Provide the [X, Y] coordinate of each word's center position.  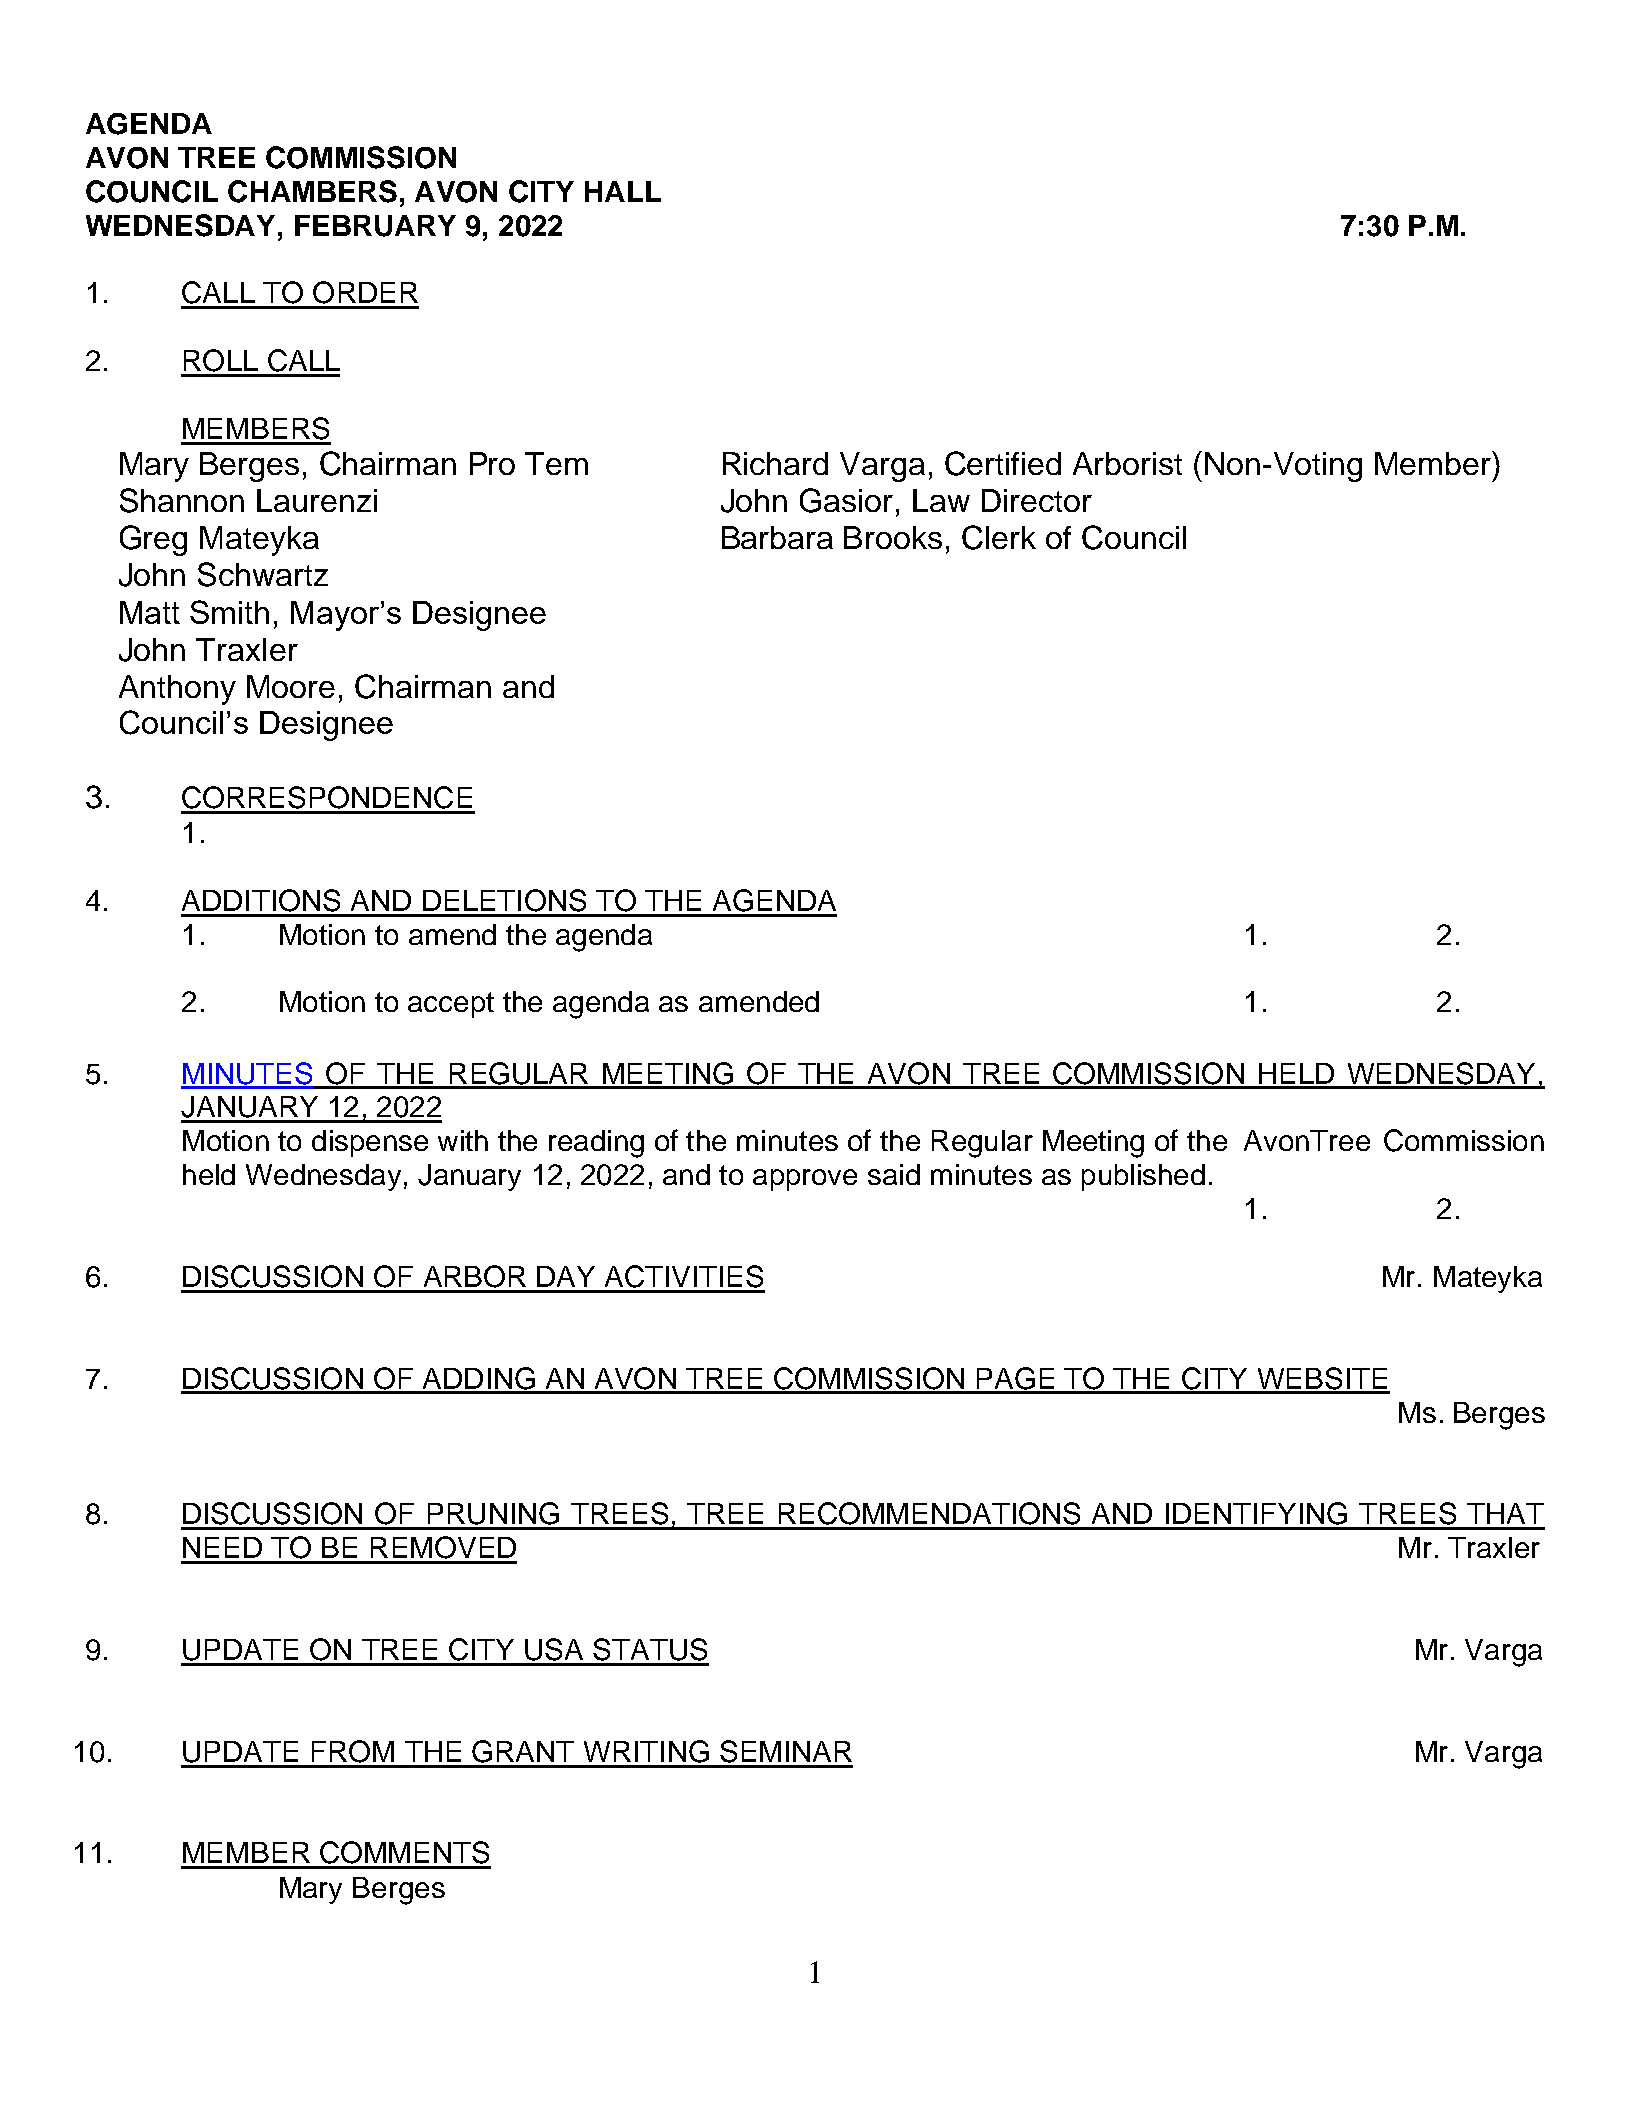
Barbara [777, 537]
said [894, 1174]
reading [596, 1144]
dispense [370, 1143]
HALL [623, 191]
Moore [291, 686]
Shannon [182, 500]
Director [1037, 500]
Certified [1003, 463]
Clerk [999, 537]
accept [451, 1005]
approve [805, 1180]
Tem [556, 463]
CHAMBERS [312, 191]
